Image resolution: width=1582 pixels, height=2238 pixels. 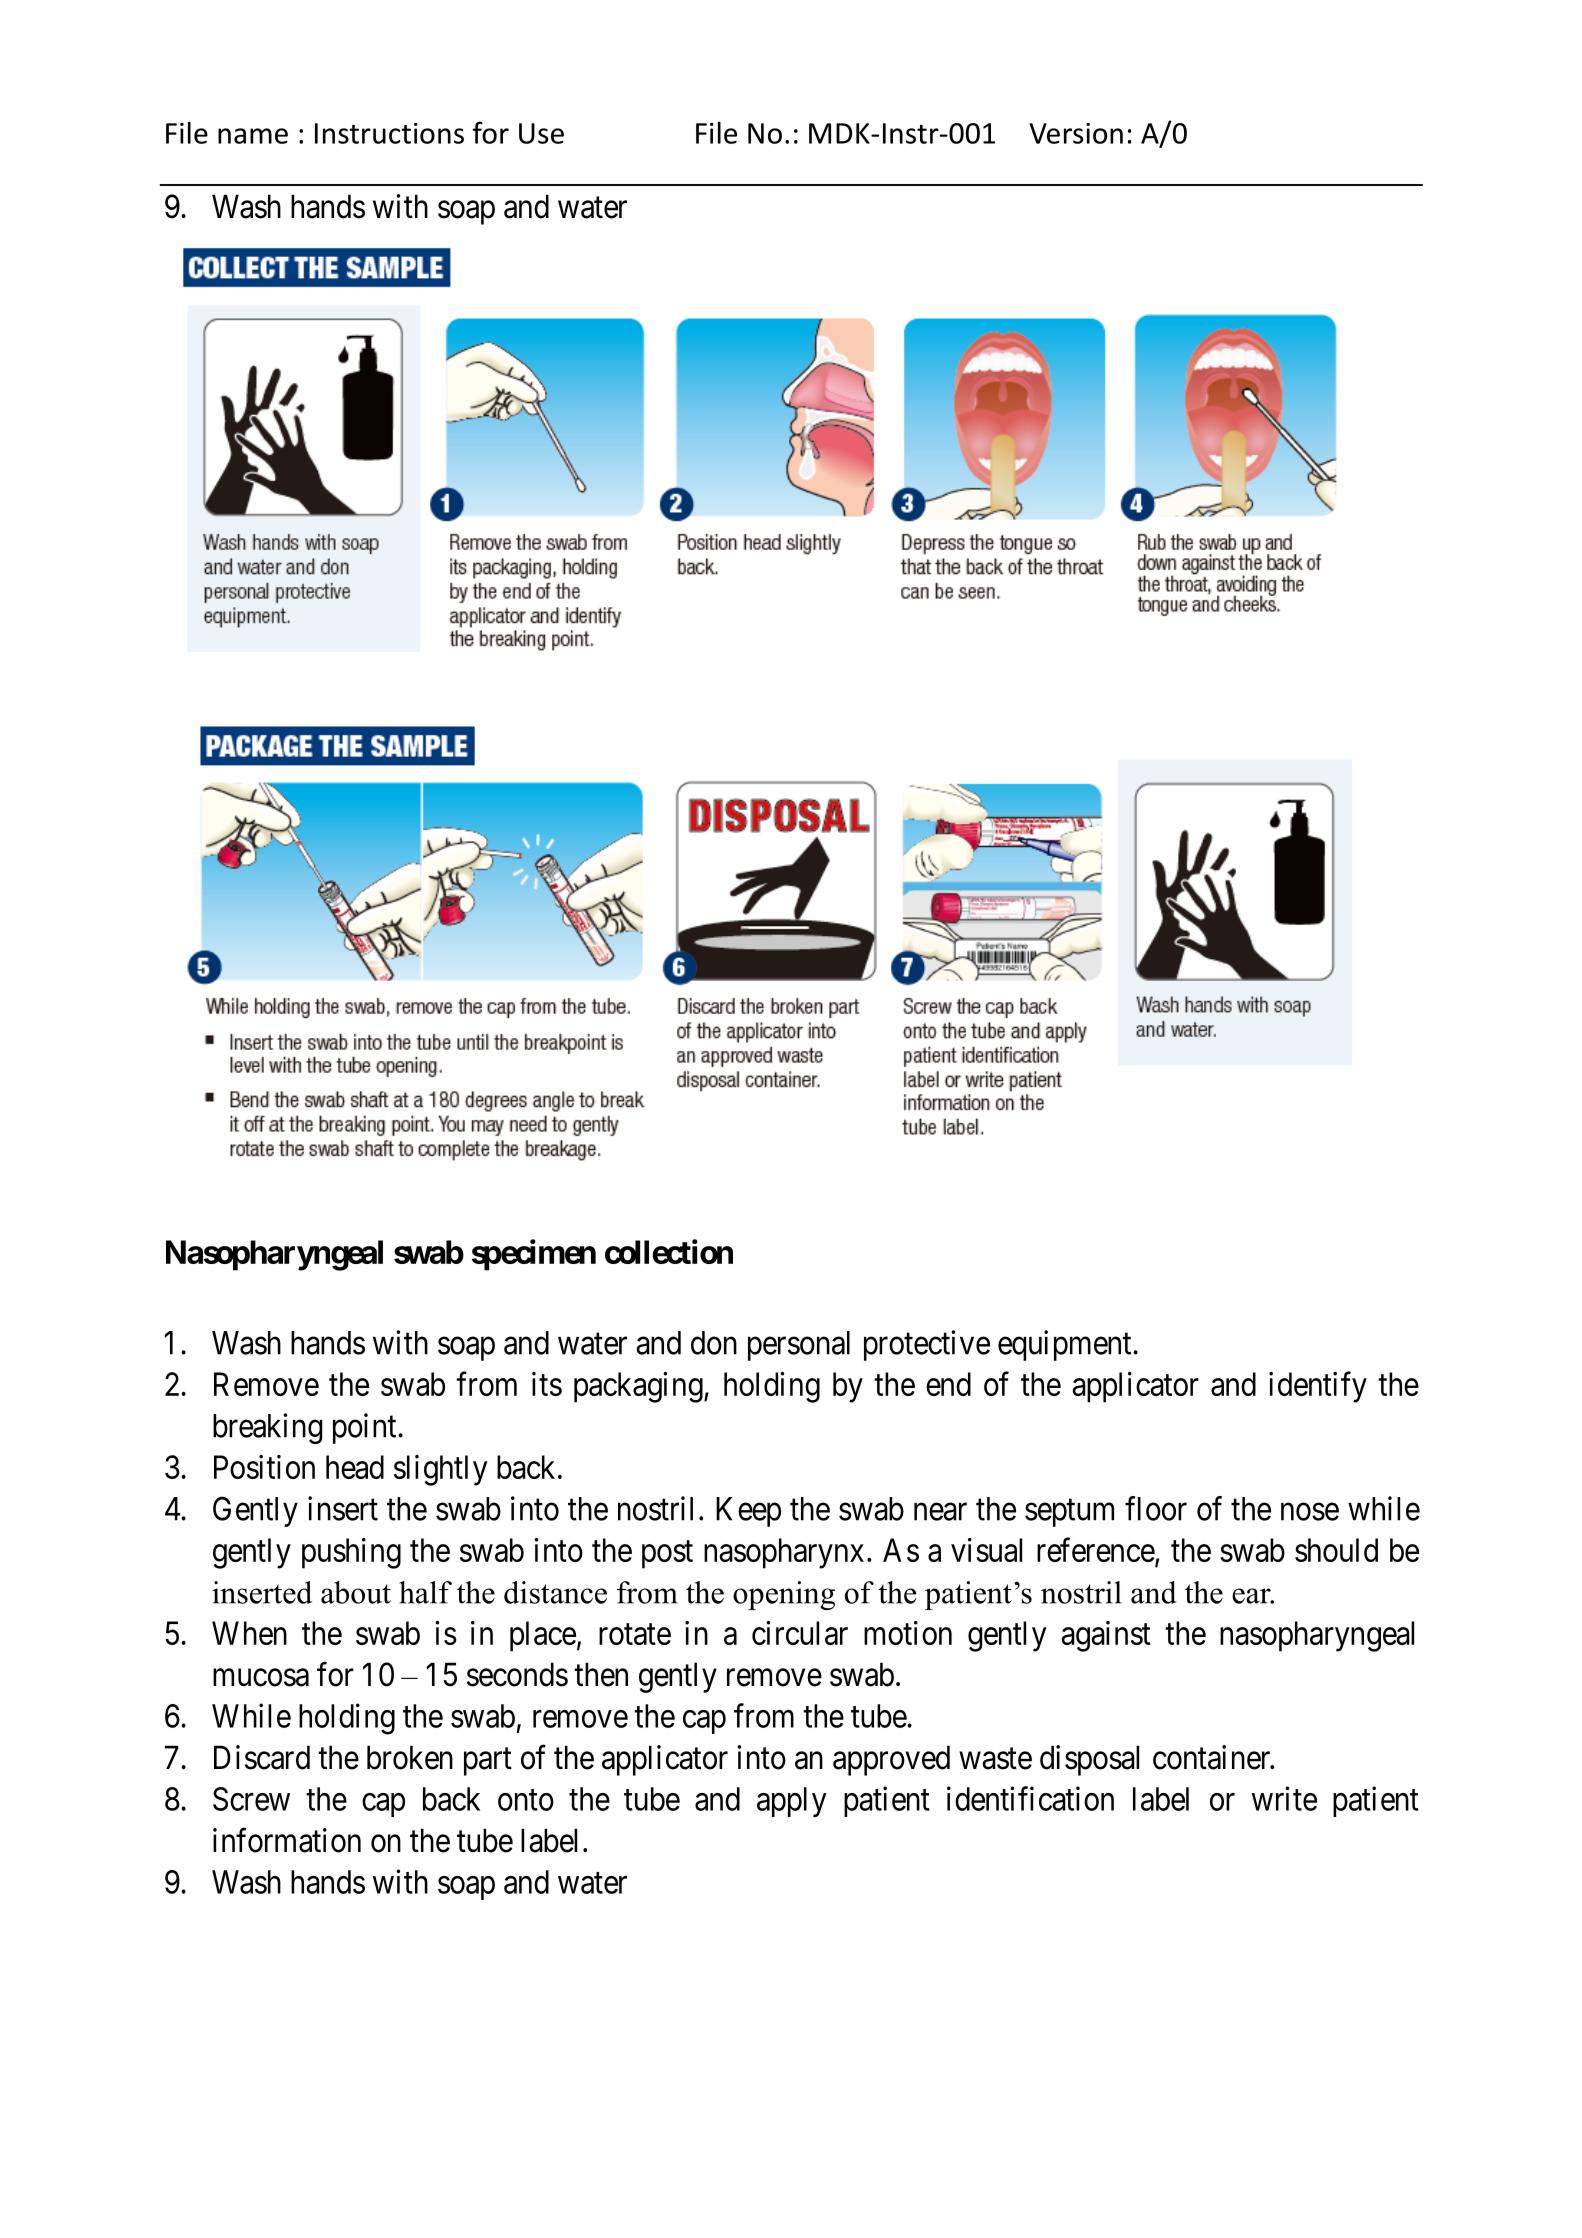 What do you see at coordinates (410, 1757) in the screenshot?
I see `broken` at bounding box center [410, 1757].
